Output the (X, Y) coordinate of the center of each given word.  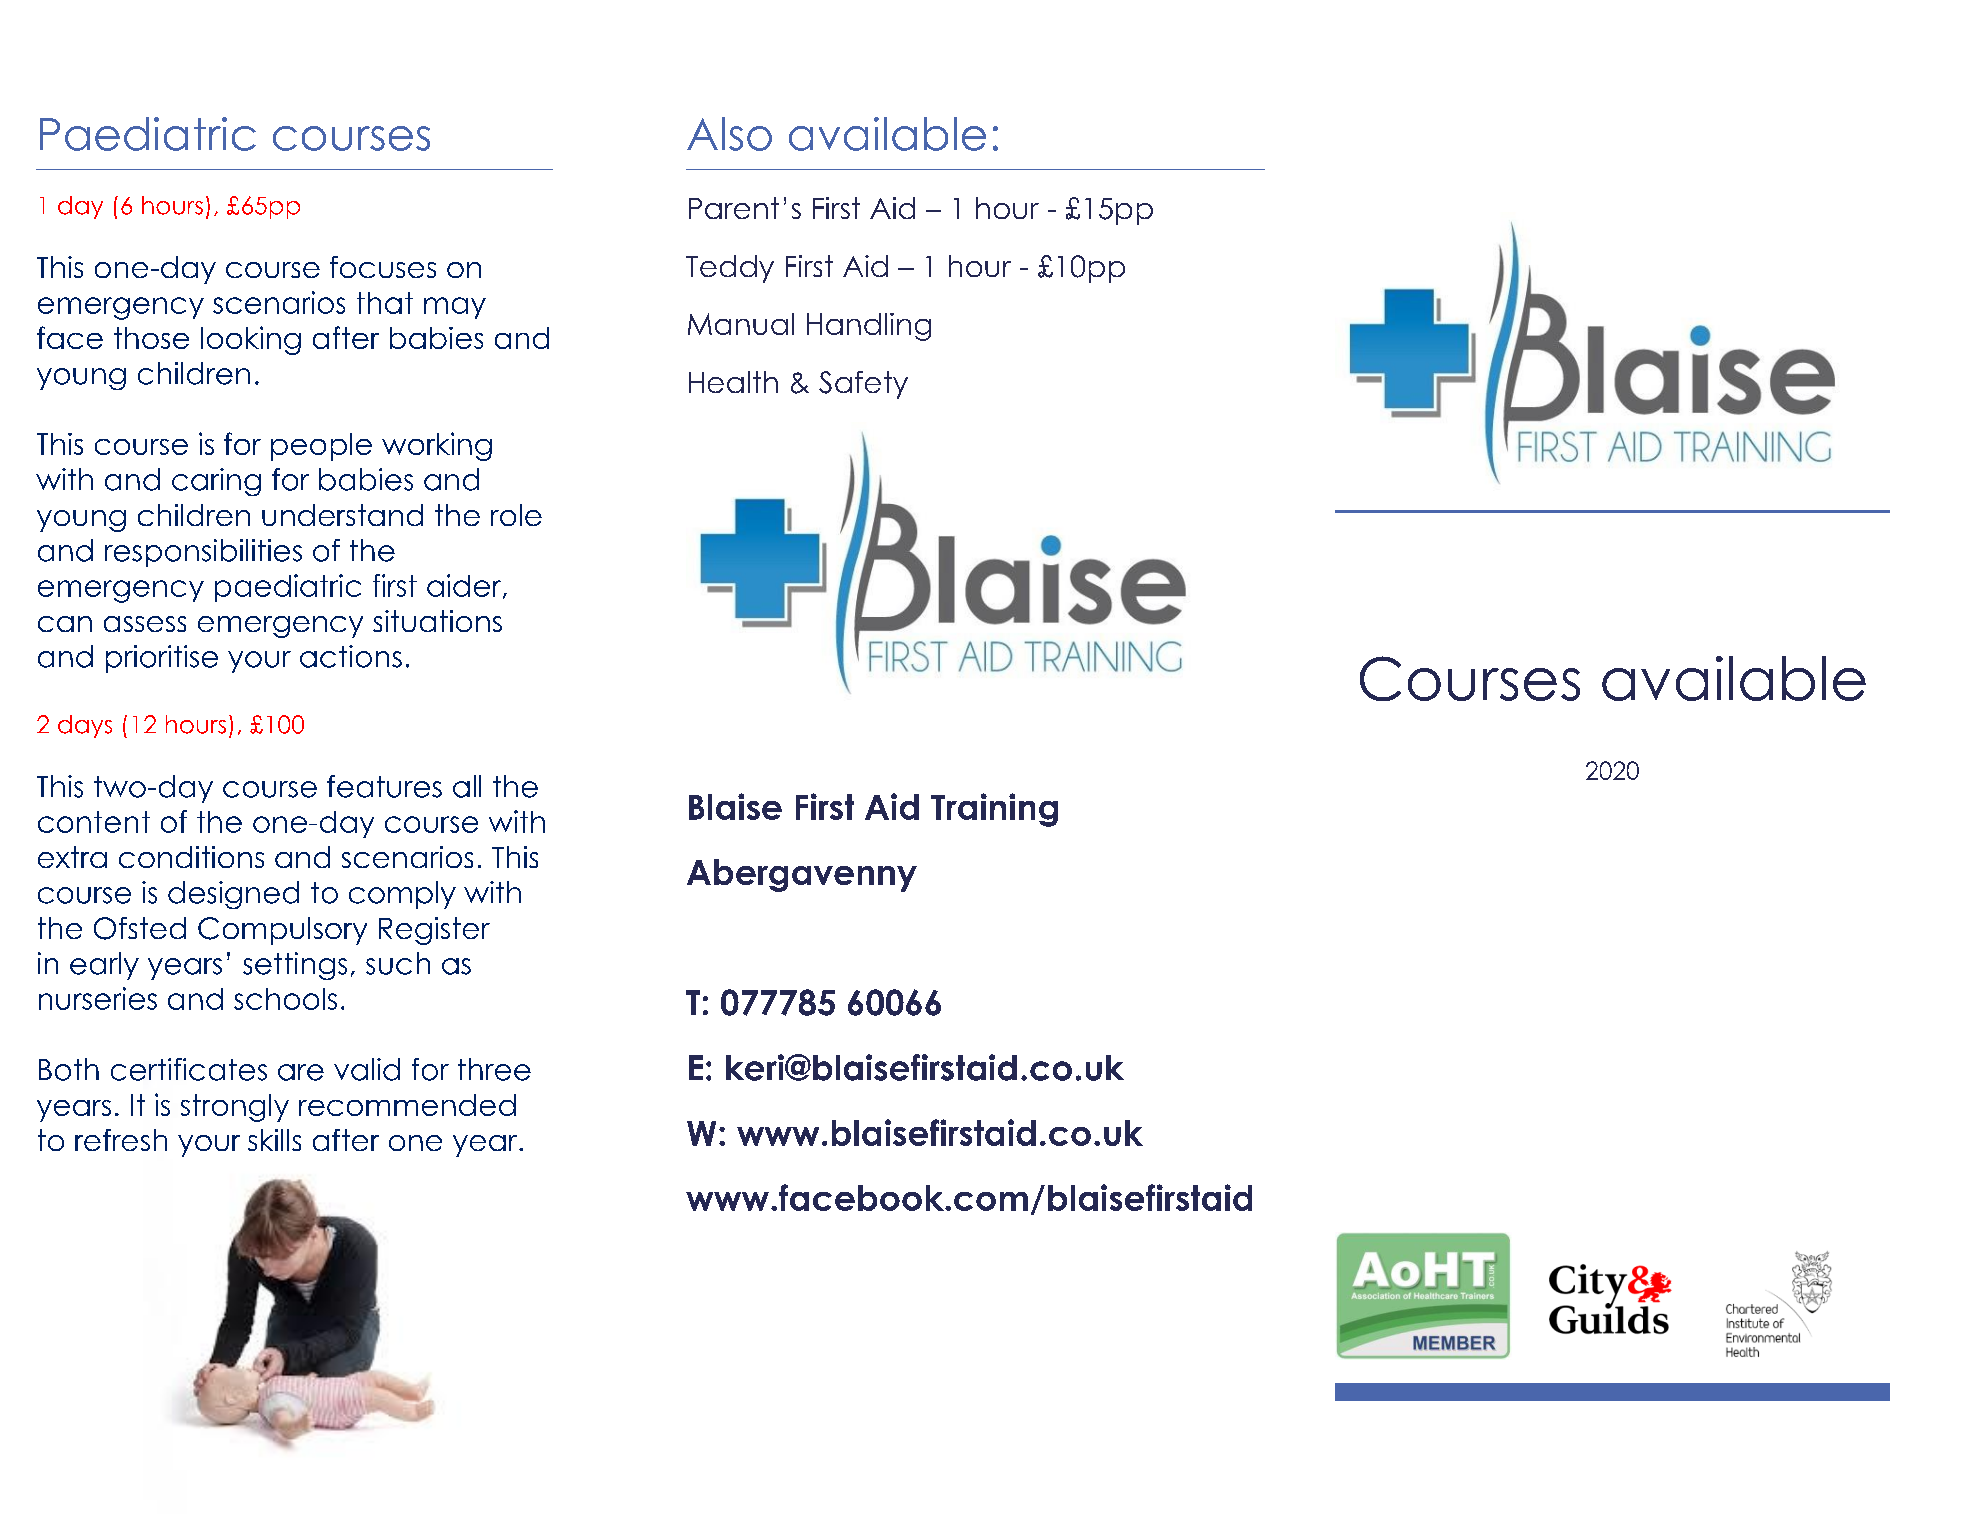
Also (729, 134)
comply (402, 895)
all (467, 786)
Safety (863, 385)
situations (437, 621)
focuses (383, 267)
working (437, 446)
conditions (191, 857)
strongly (235, 1108)
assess (145, 624)
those (151, 338)
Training (994, 810)
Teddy (730, 269)
